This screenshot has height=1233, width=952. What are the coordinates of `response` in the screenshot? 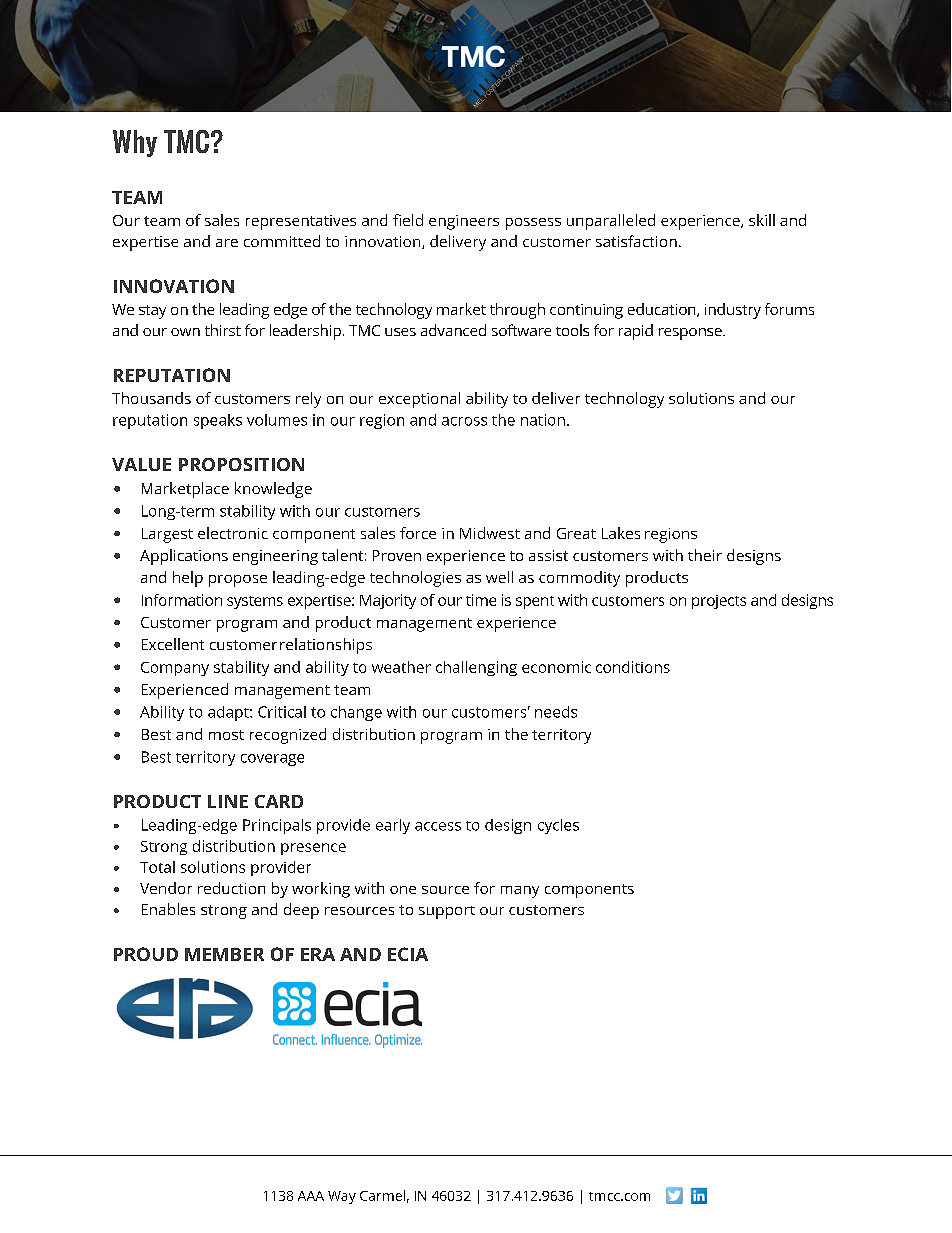 It's located at (691, 334).
